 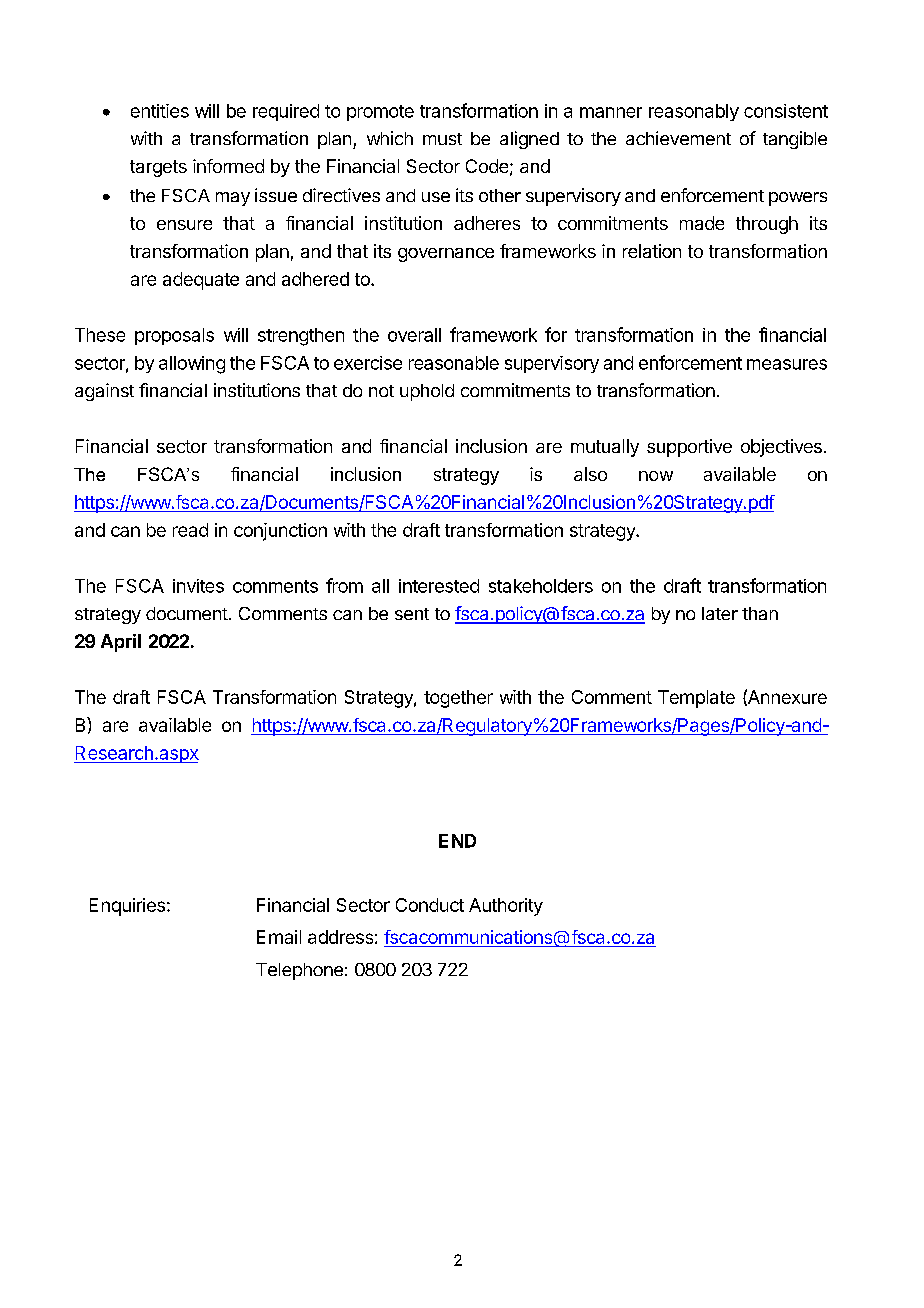 What do you see at coordinates (160, 111) in the screenshot?
I see `entities` at bounding box center [160, 111].
